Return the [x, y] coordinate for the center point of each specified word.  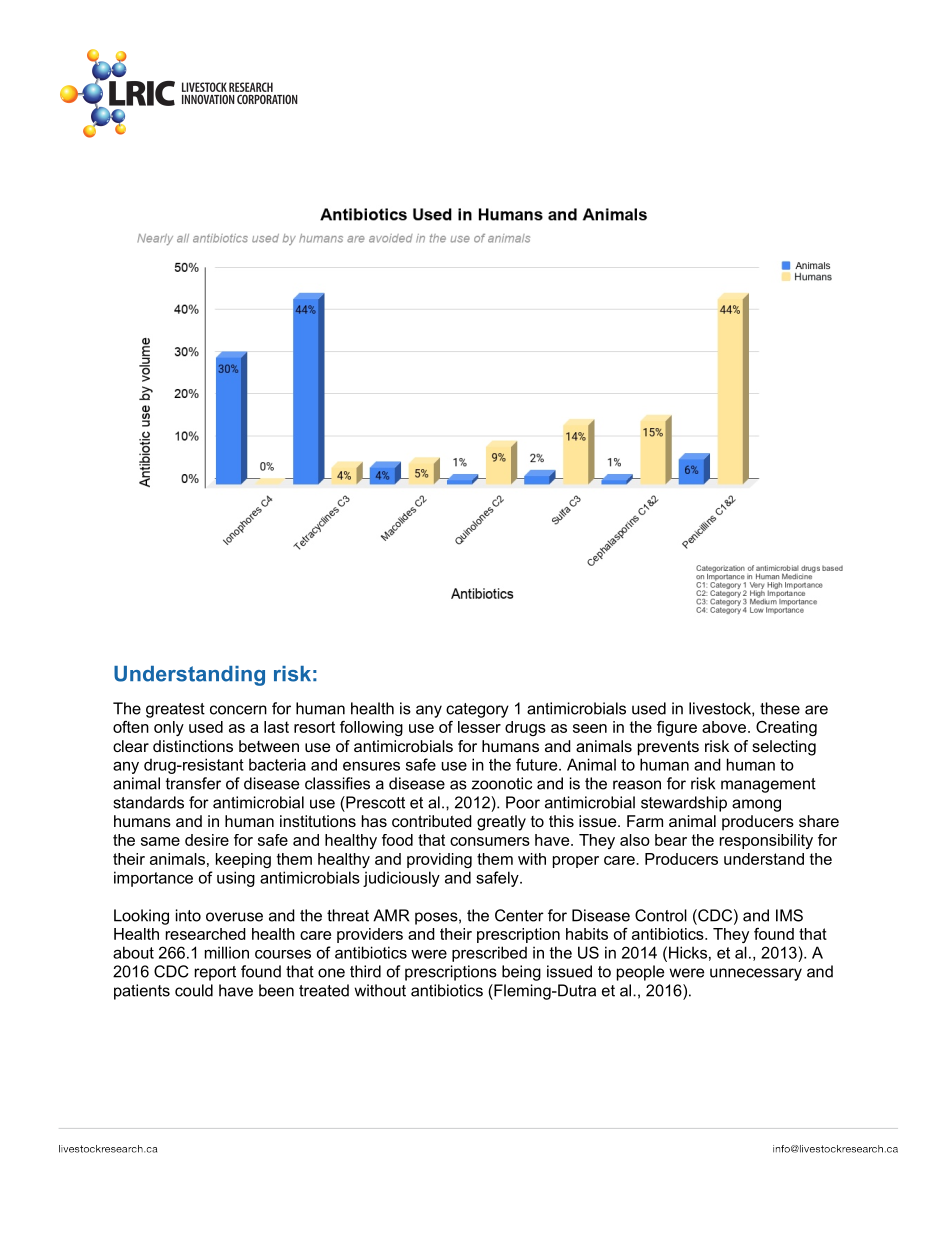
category [477, 710]
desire [207, 840]
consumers [490, 841]
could [194, 990]
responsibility [766, 841]
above [724, 727]
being [521, 973]
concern [238, 710]
